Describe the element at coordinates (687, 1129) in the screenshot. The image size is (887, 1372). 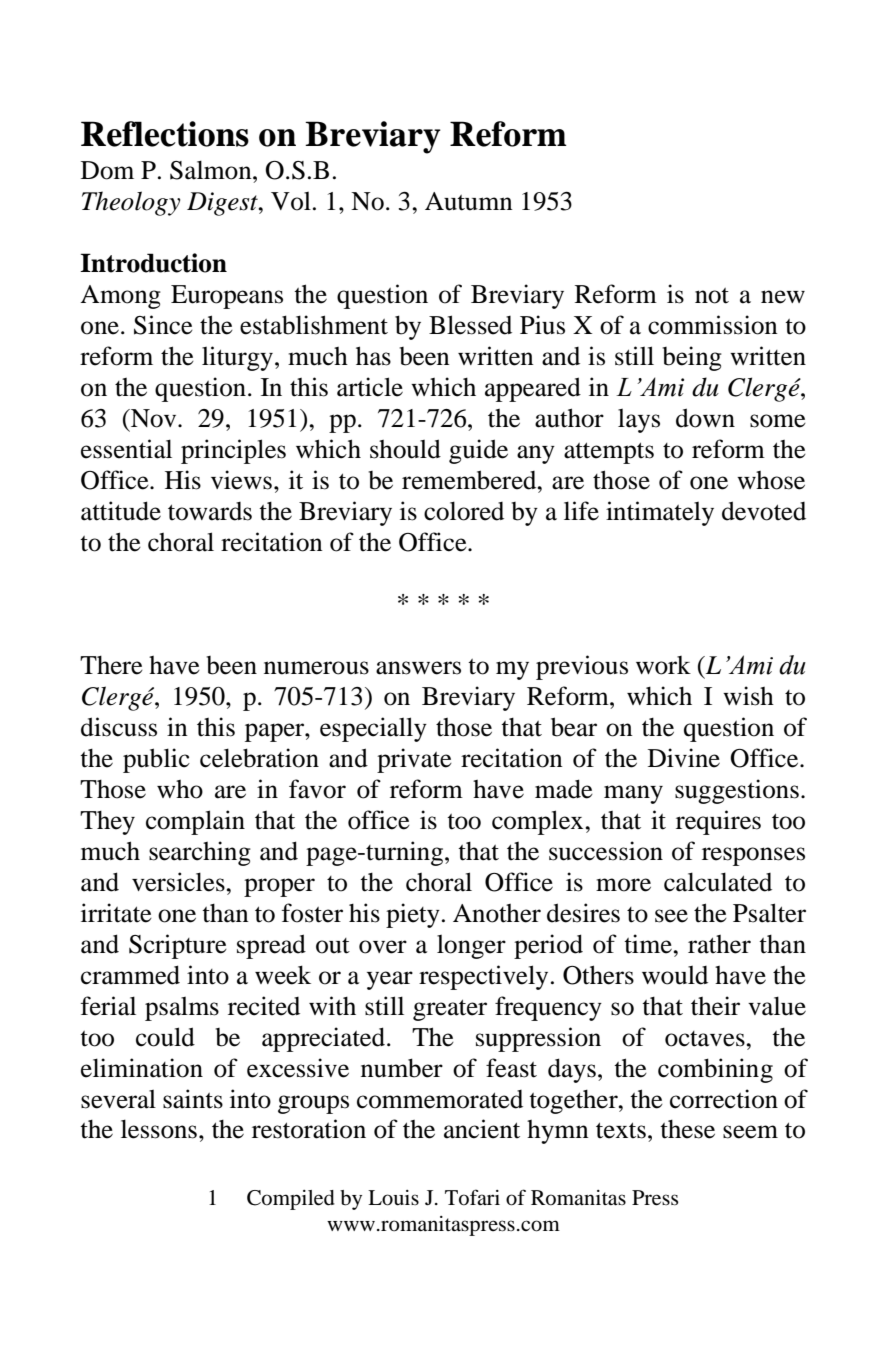
I see `these` at that location.
